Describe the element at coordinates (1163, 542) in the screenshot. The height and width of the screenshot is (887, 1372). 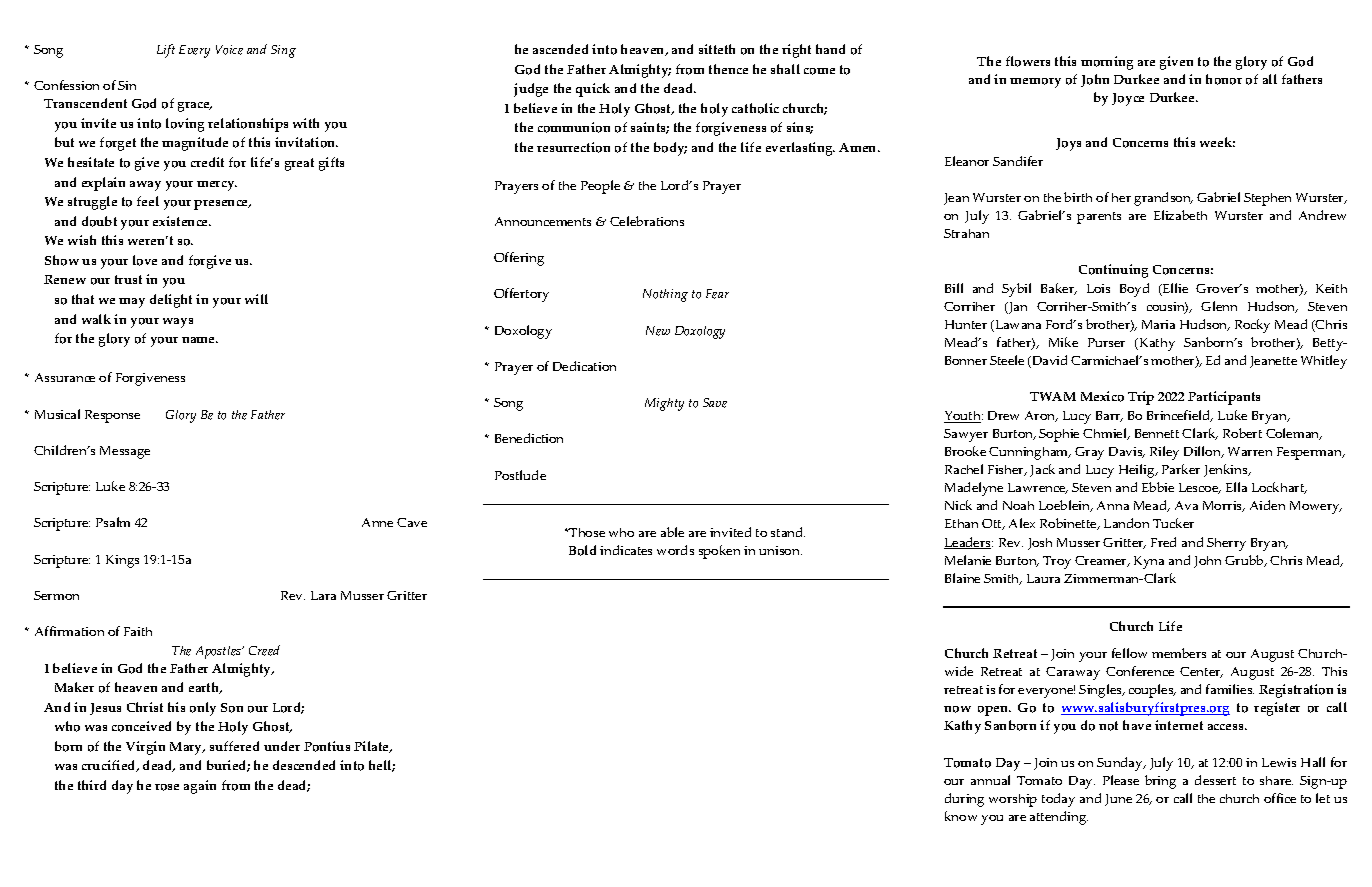
I see `Fred` at that location.
